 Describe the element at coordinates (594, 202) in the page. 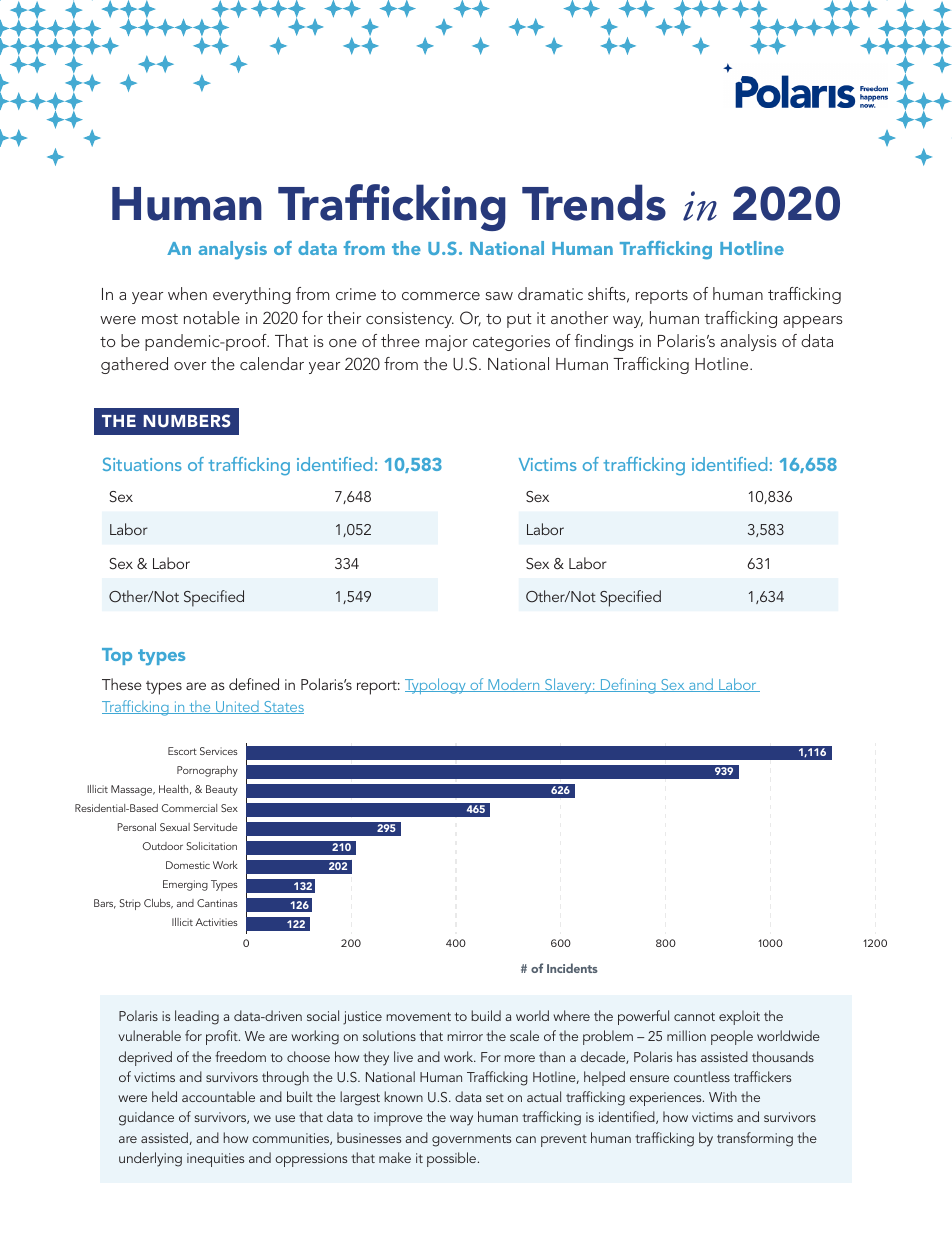

I see `Trends` at that location.
